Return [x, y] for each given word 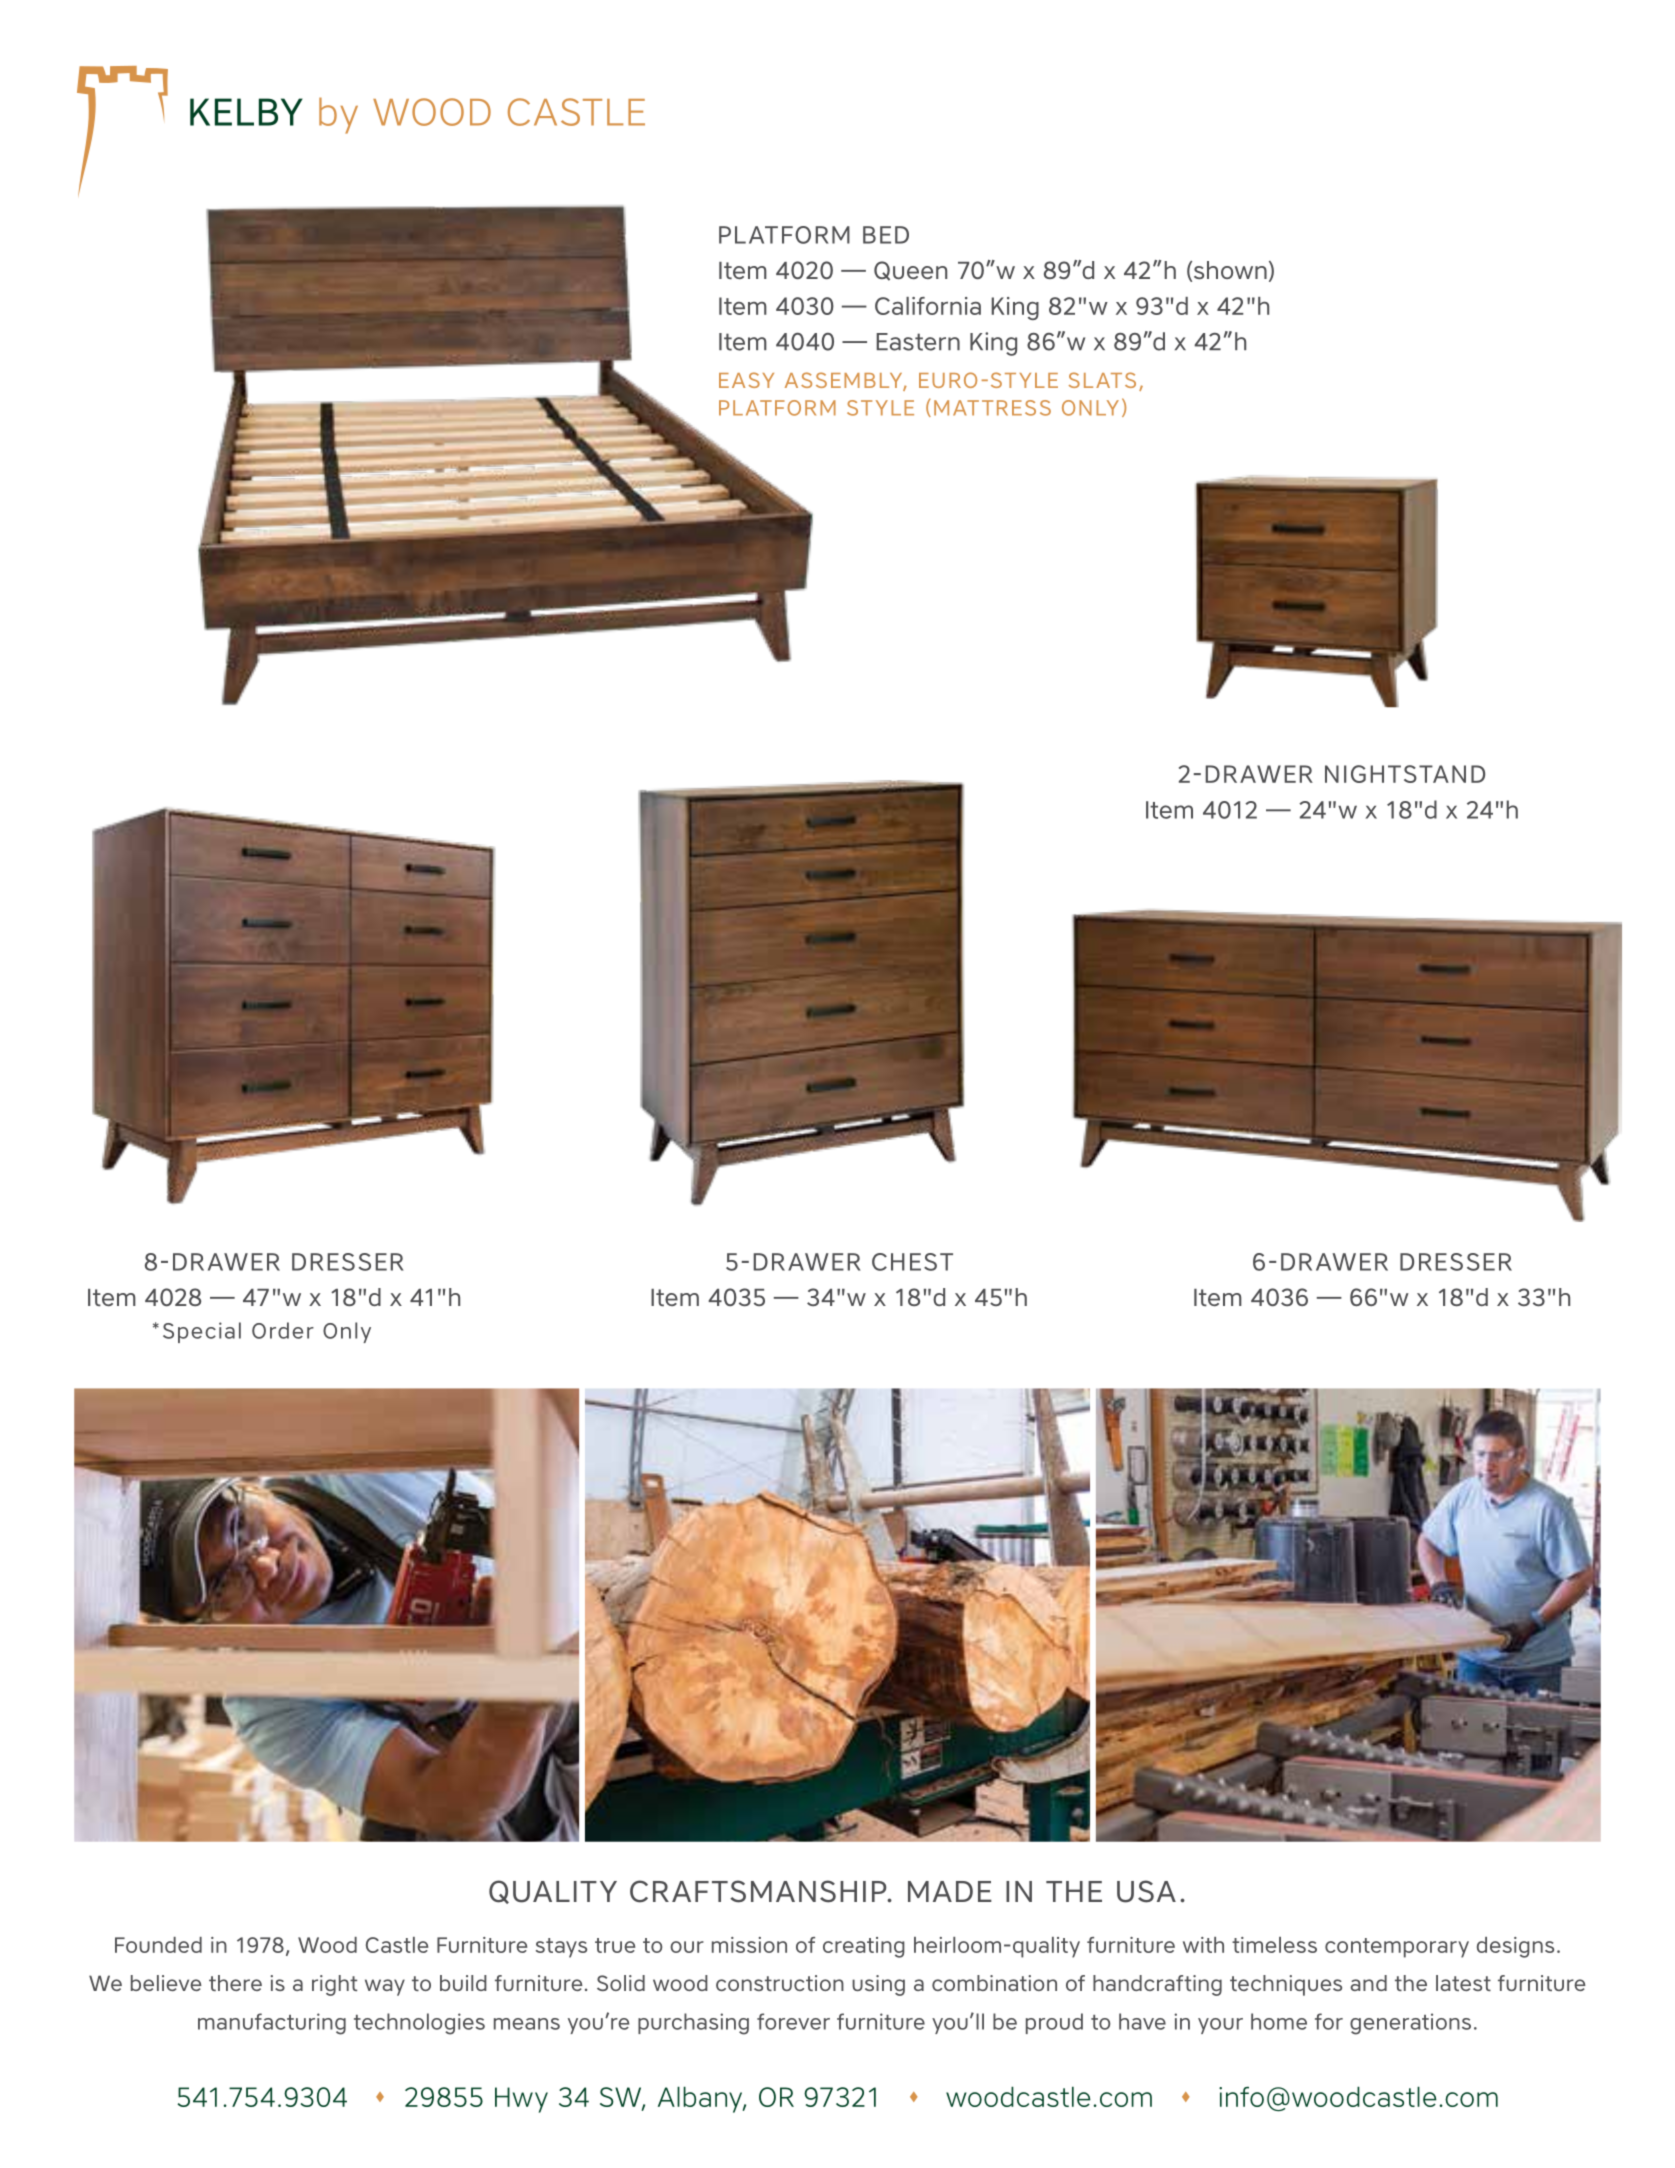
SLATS [1102, 380]
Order [283, 1330]
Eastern [918, 342]
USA [1146, 1891]
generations [1410, 2024]
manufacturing [272, 2024]
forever [793, 2021]
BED [886, 235]
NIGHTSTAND [1405, 774]
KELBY [246, 112]
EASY [746, 380]
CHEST [912, 1262]
